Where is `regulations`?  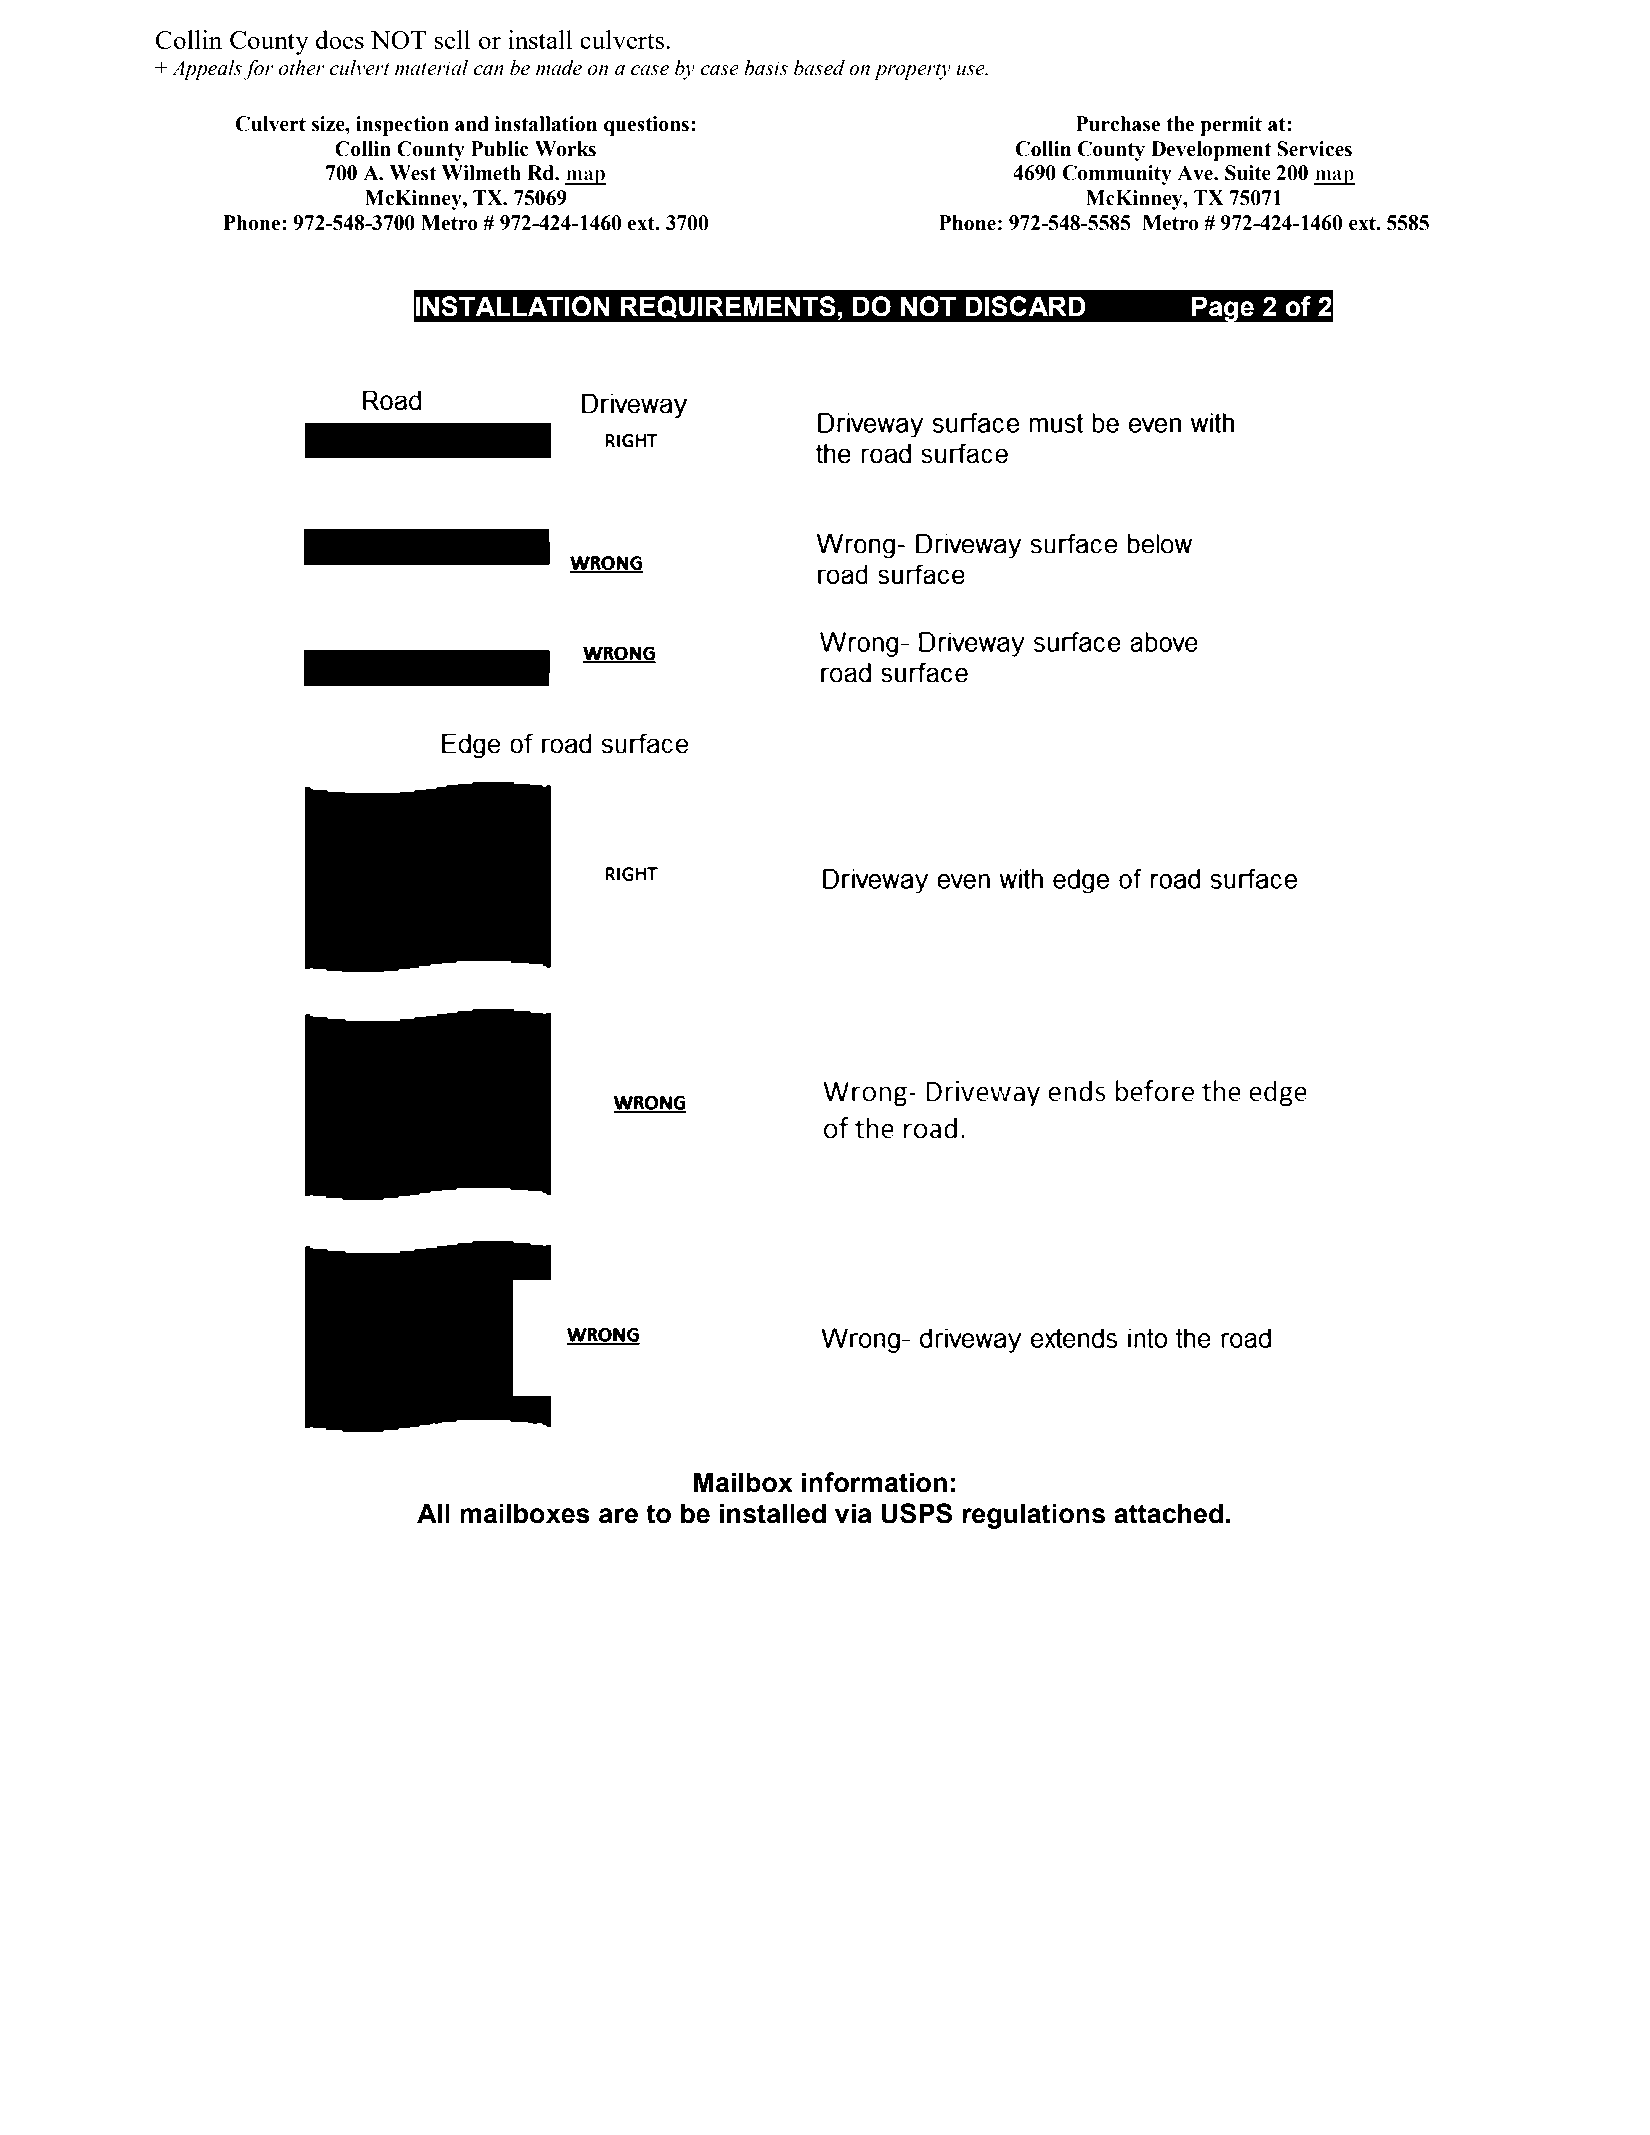
regulations is located at coordinates (1033, 1516).
